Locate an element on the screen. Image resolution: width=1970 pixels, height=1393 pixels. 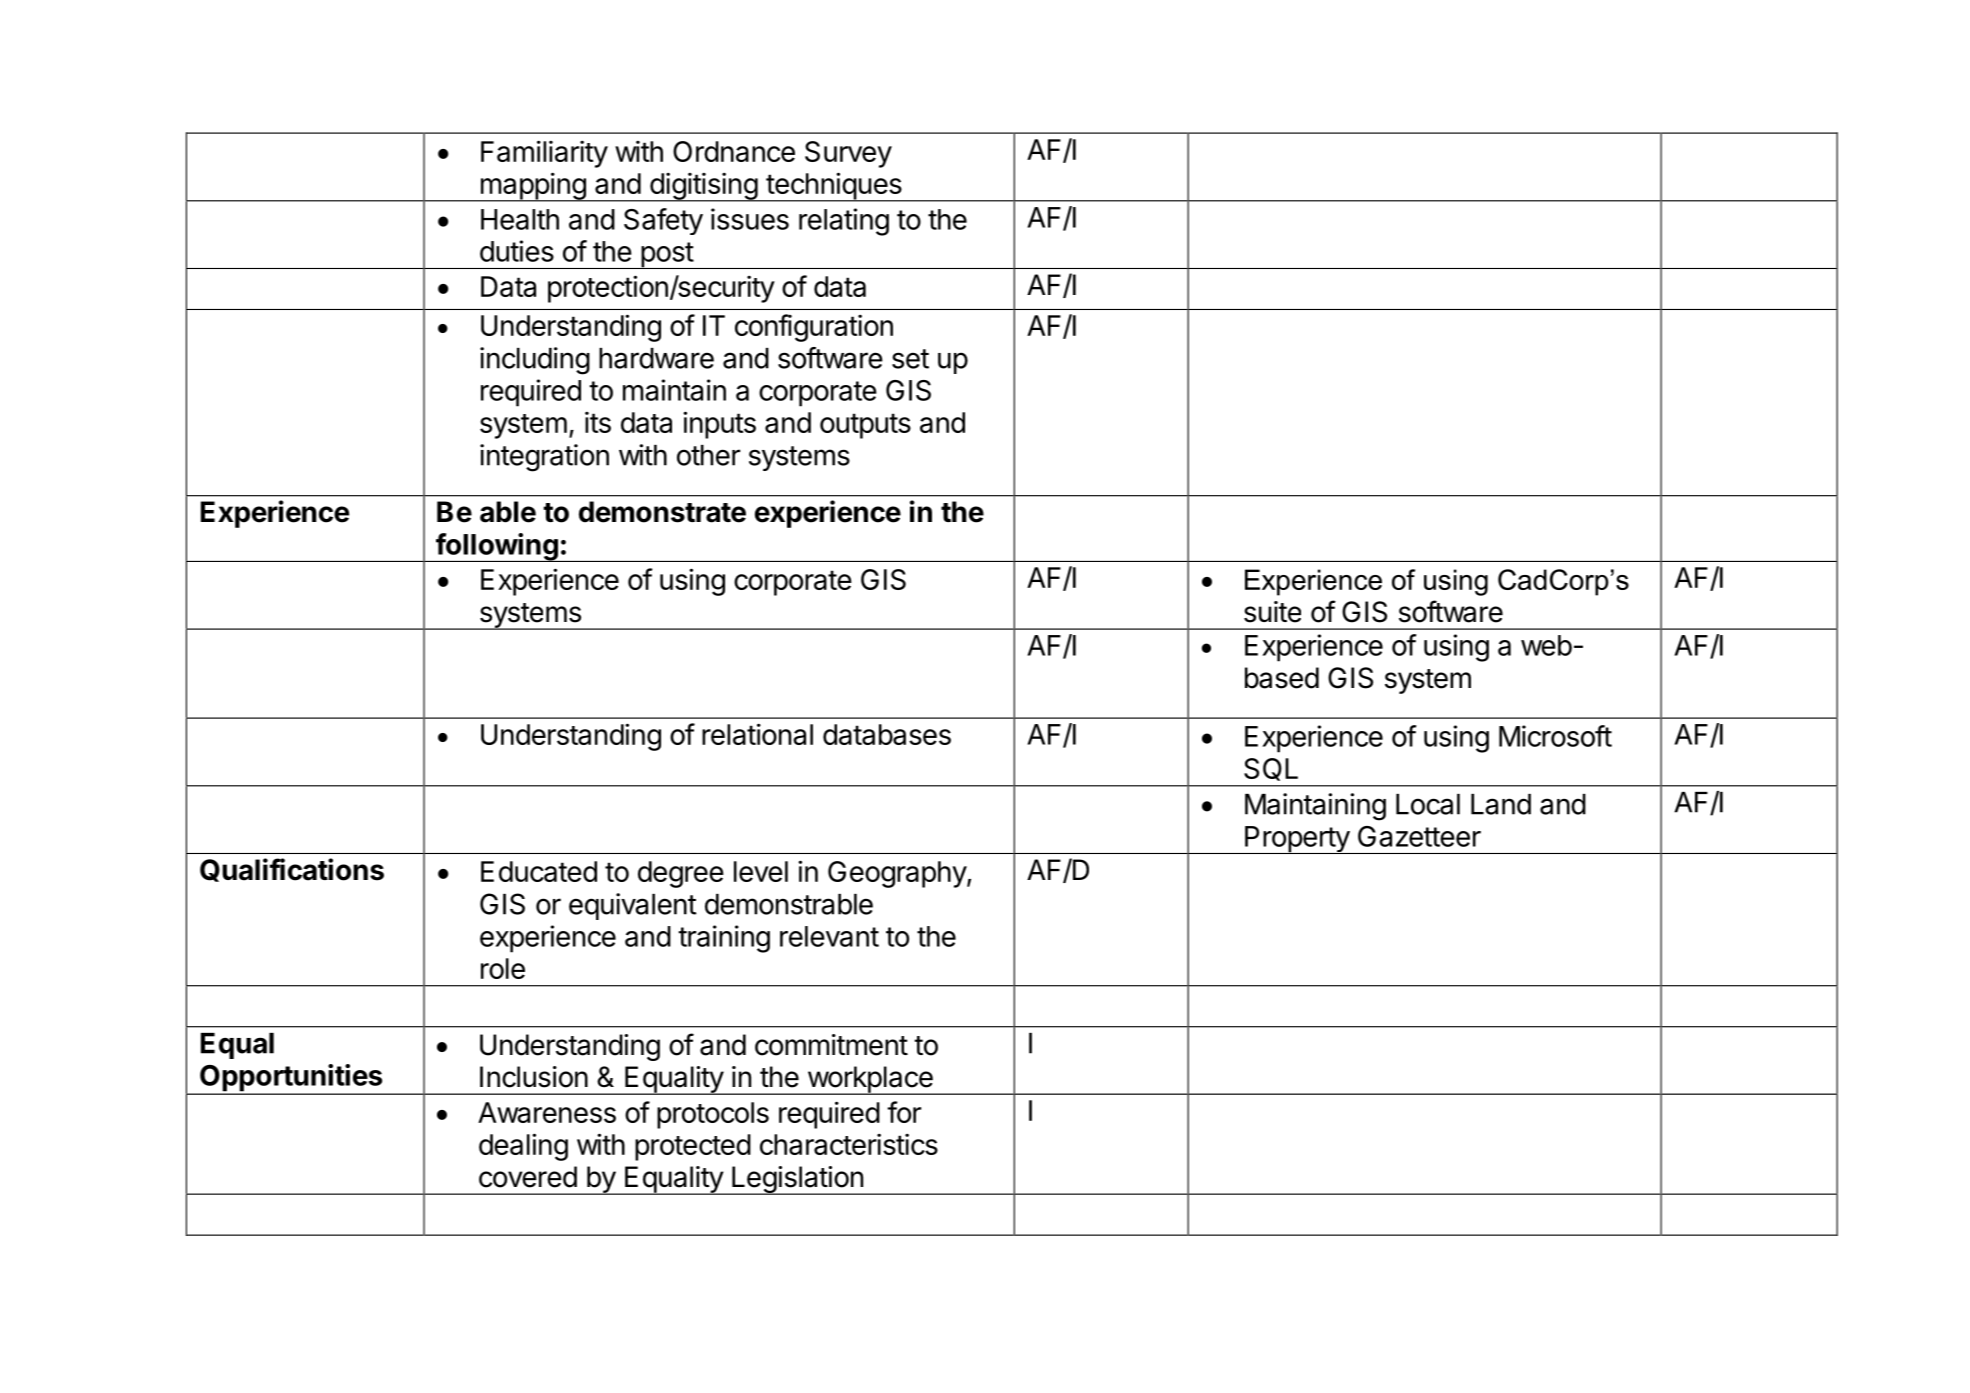
dealing is located at coordinates (523, 1147).
